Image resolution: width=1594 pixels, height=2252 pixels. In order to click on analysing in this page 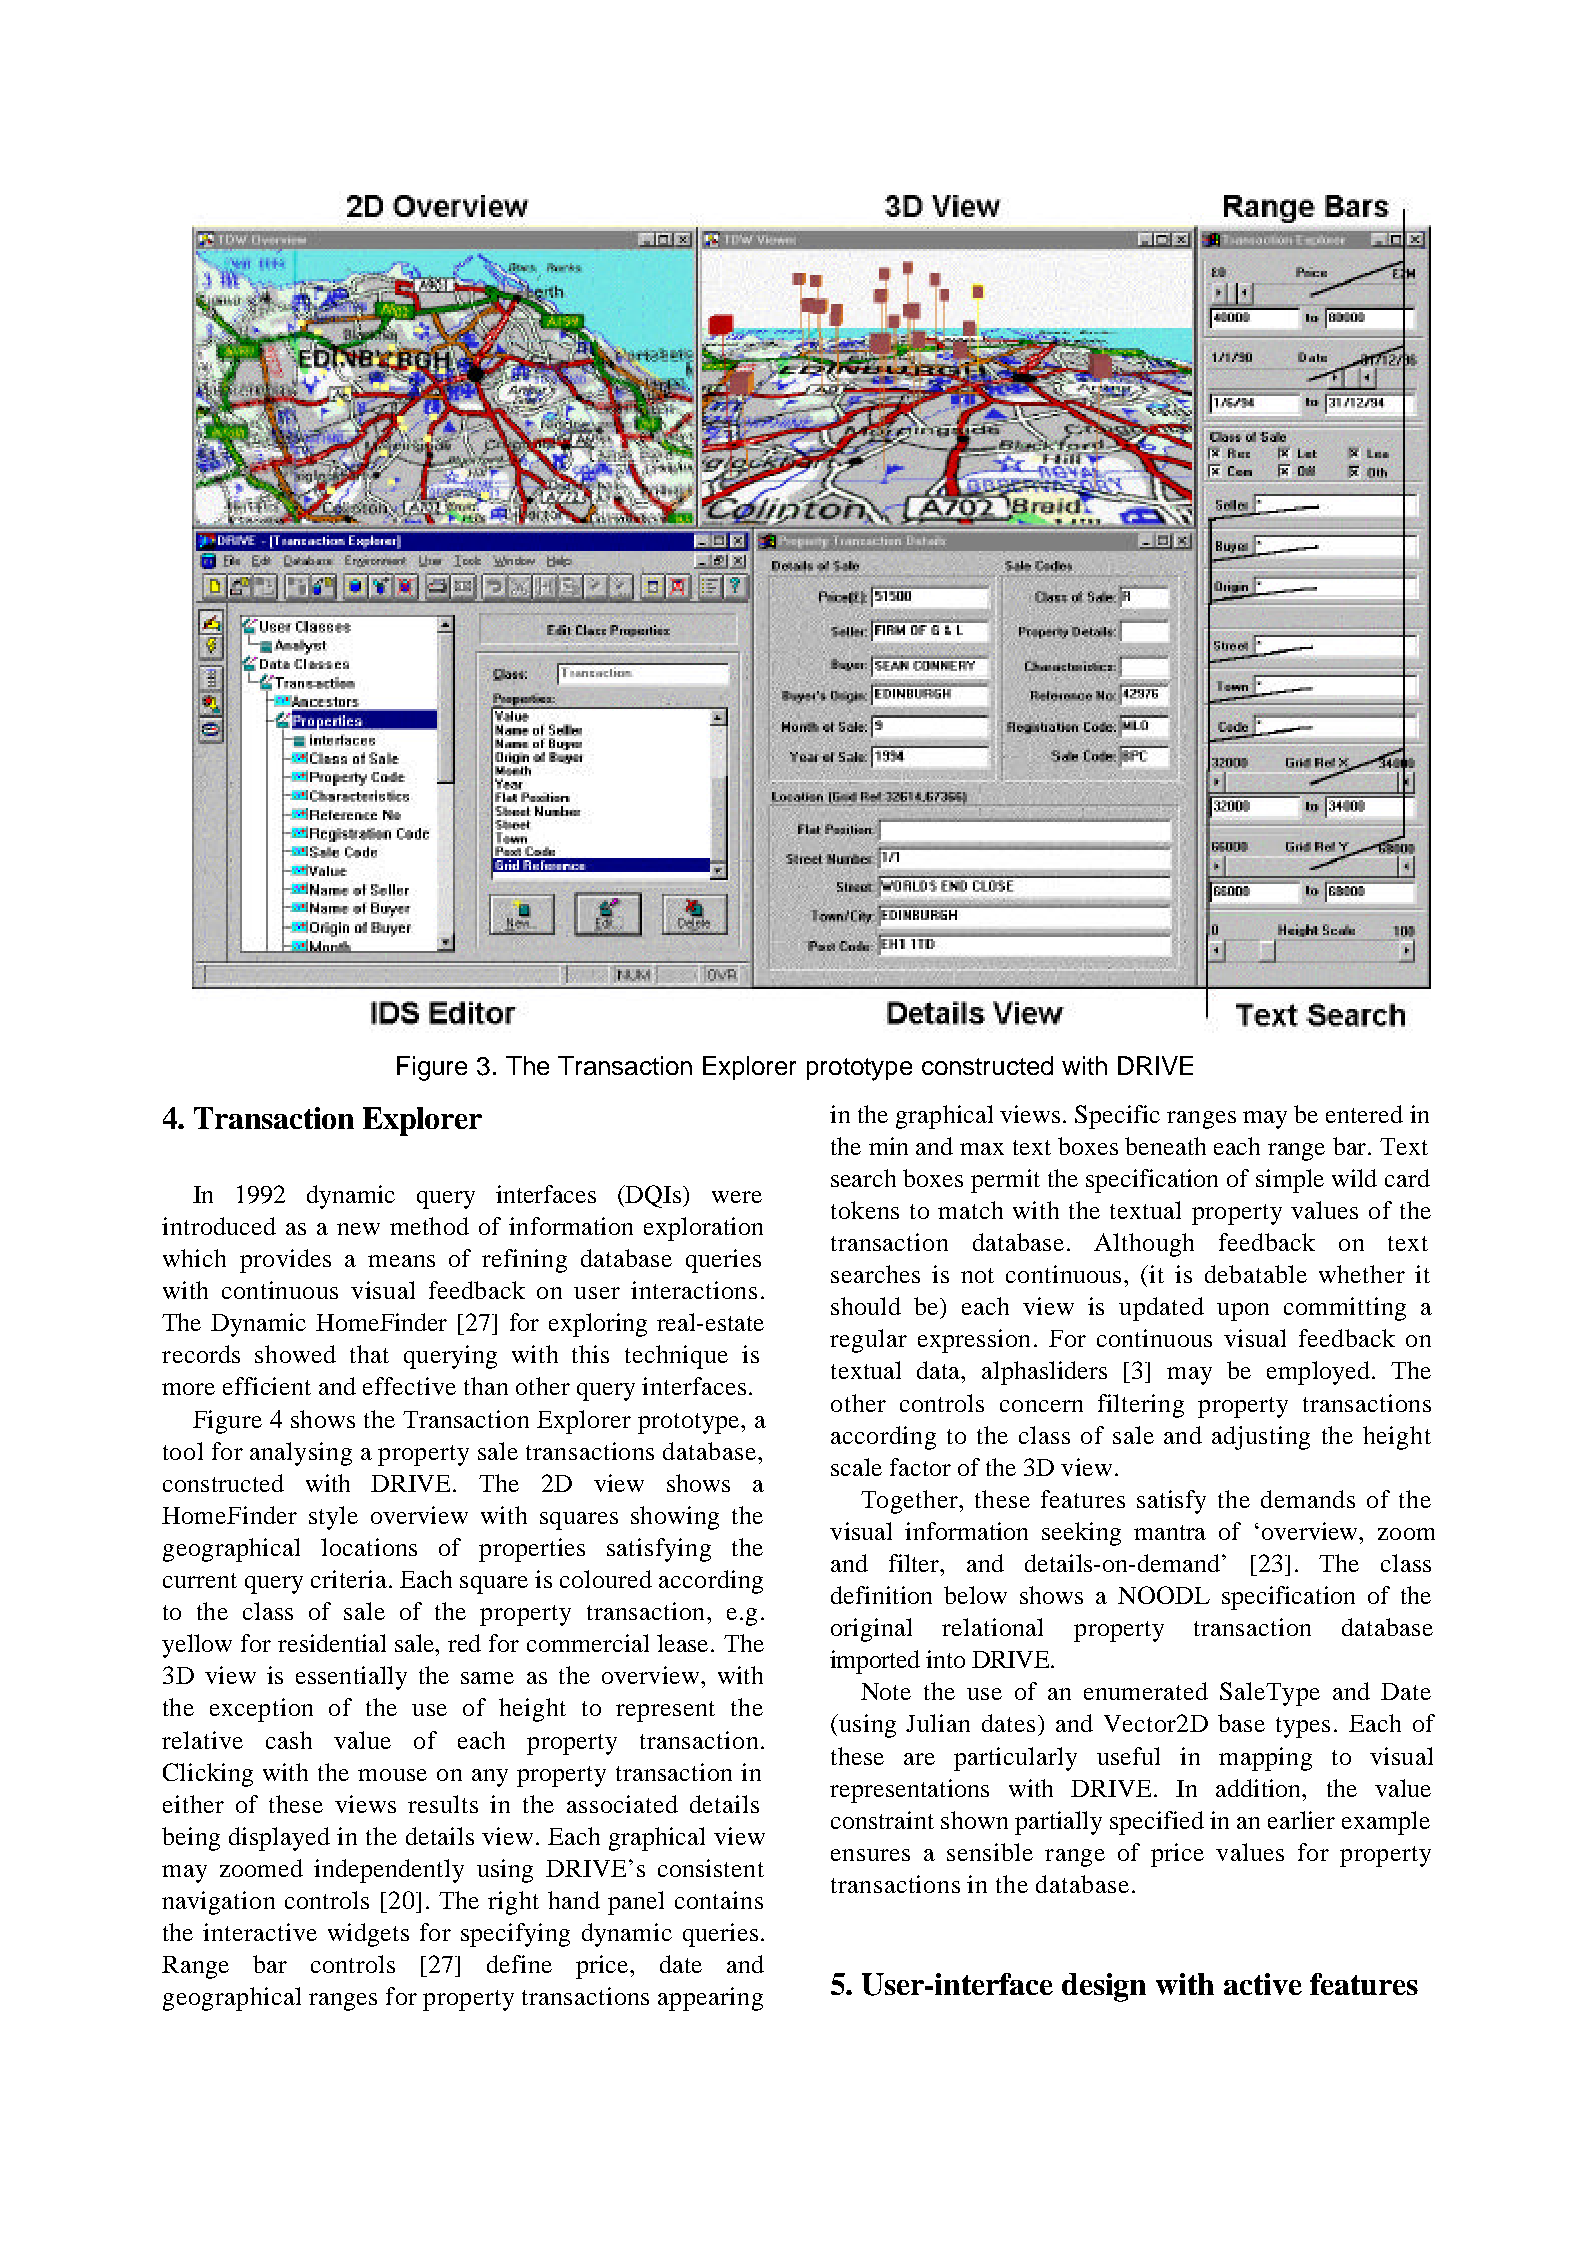, I will do `click(301, 1454)`.
